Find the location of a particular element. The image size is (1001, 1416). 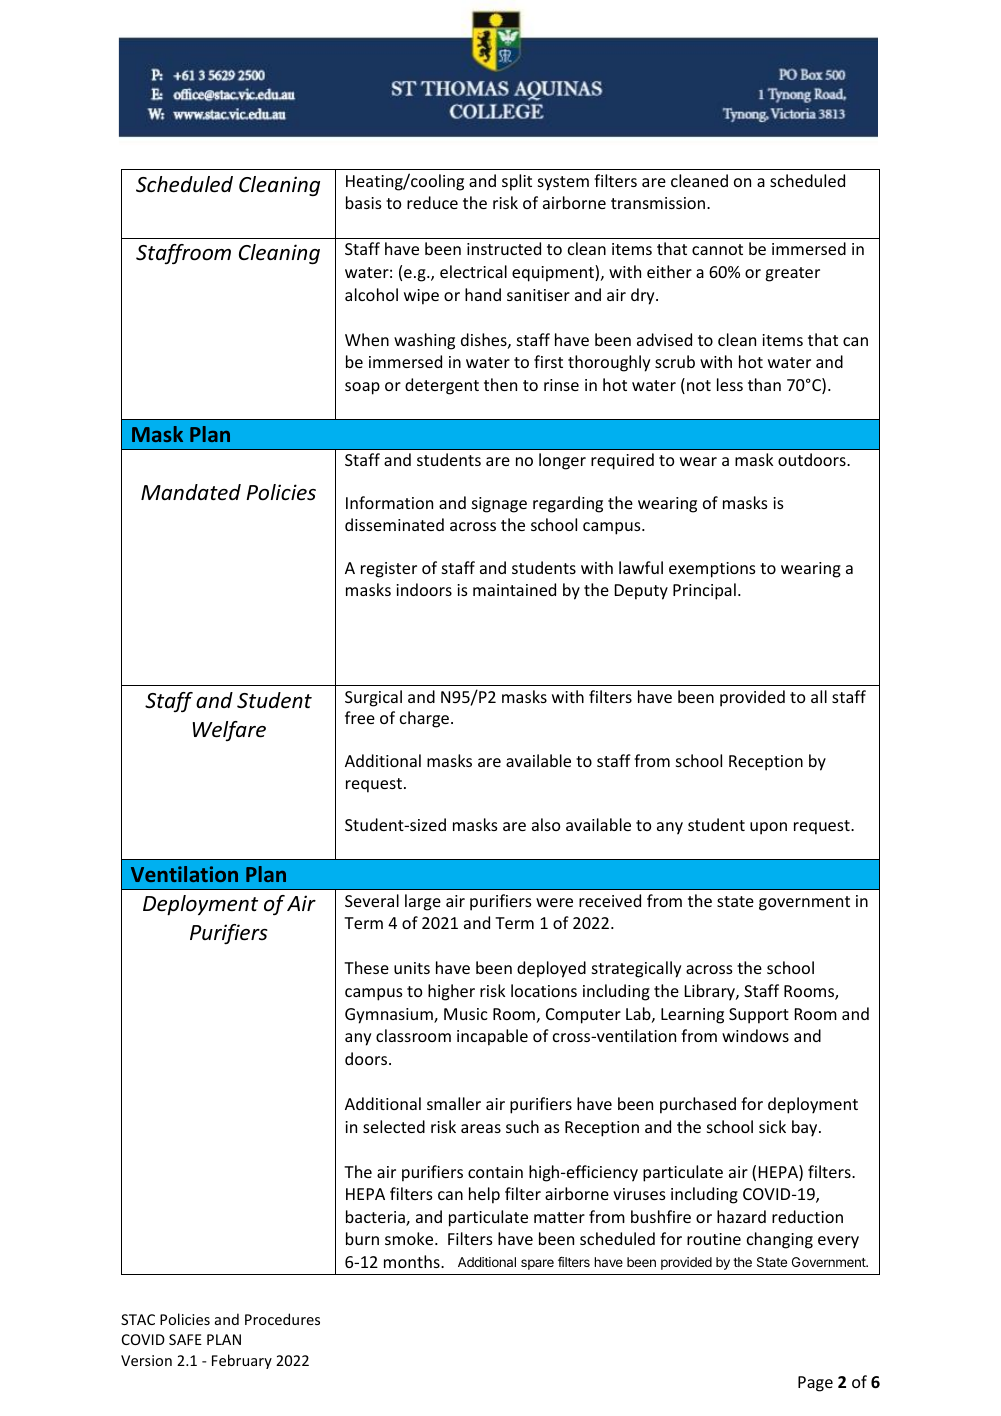

spare is located at coordinates (537, 1264).
